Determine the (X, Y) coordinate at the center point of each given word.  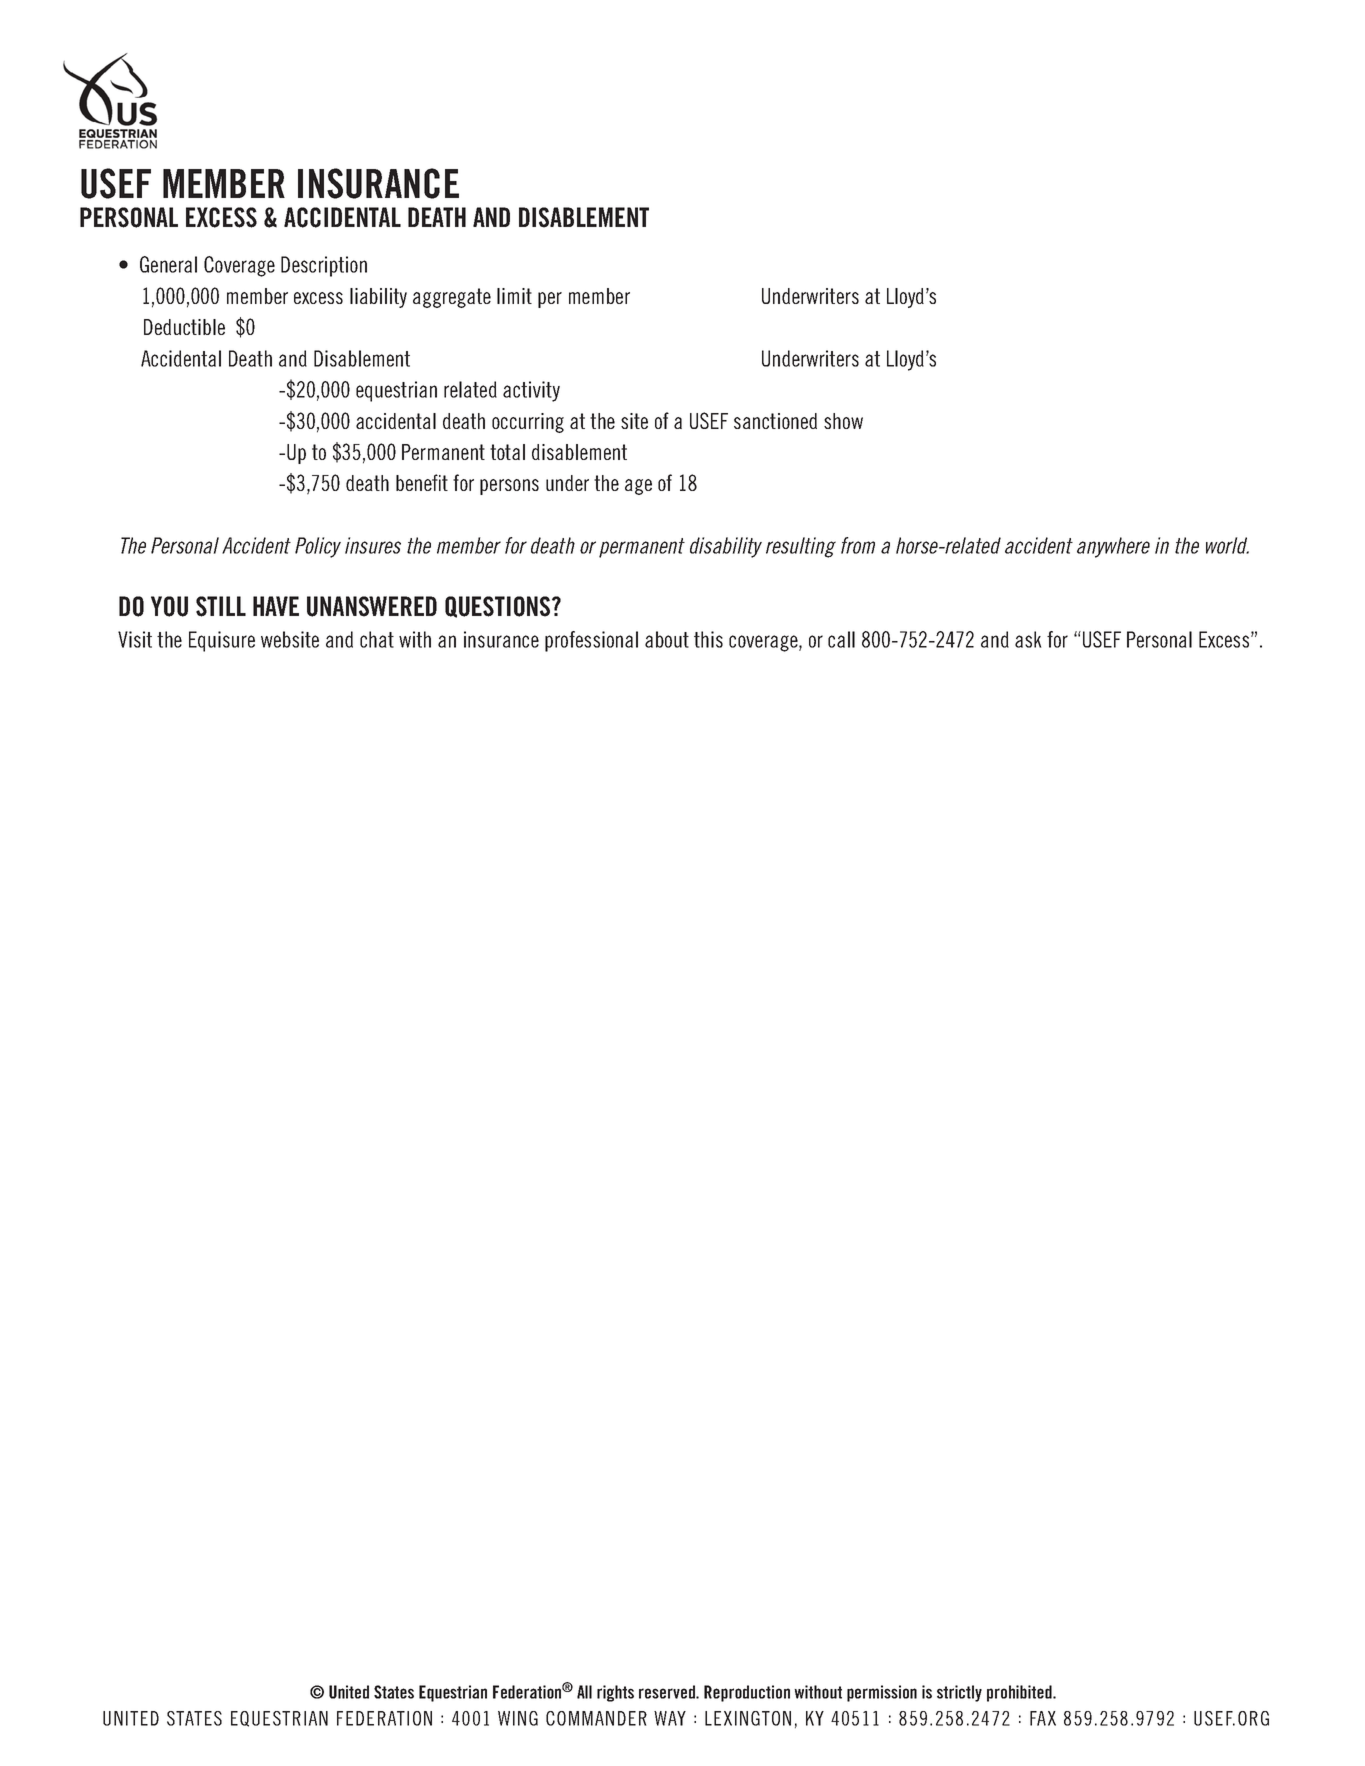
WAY (670, 1718)
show (843, 421)
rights (615, 1693)
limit (514, 296)
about (667, 639)
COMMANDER (596, 1718)
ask (1028, 639)
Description (324, 266)
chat (377, 639)
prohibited (1020, 1693)
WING (518, 1718)
